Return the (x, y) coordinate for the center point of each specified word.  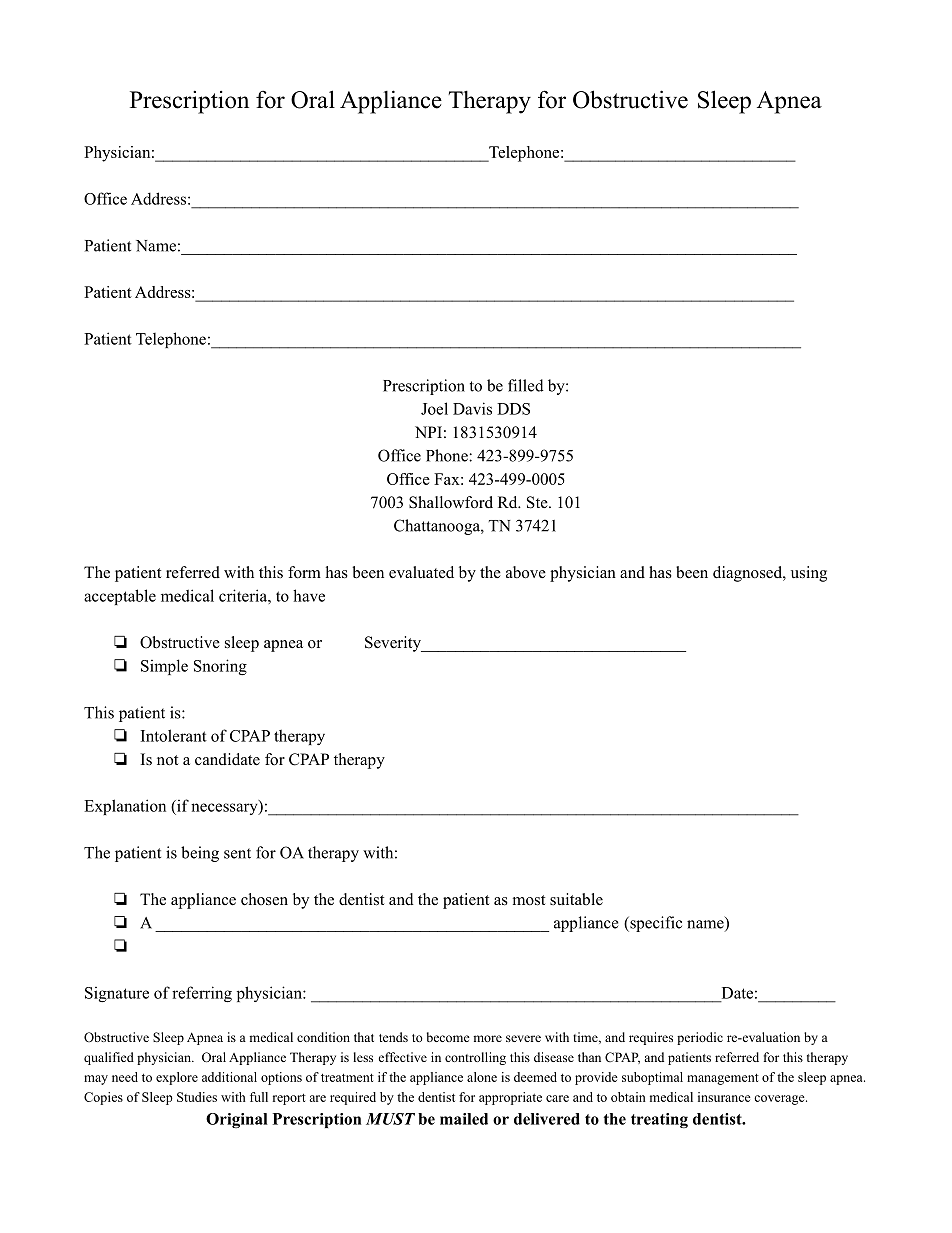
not (167, 760)
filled (526, 385)
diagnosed (748, 574)
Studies (197, 1097)
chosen (264, 899)
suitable (576, 899)
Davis (472, 408)
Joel (434, 408)
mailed (464, 1119)
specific (655, 924)
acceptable (120, 597)
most (529, 900)
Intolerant (174, 735)
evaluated (421, 572)
